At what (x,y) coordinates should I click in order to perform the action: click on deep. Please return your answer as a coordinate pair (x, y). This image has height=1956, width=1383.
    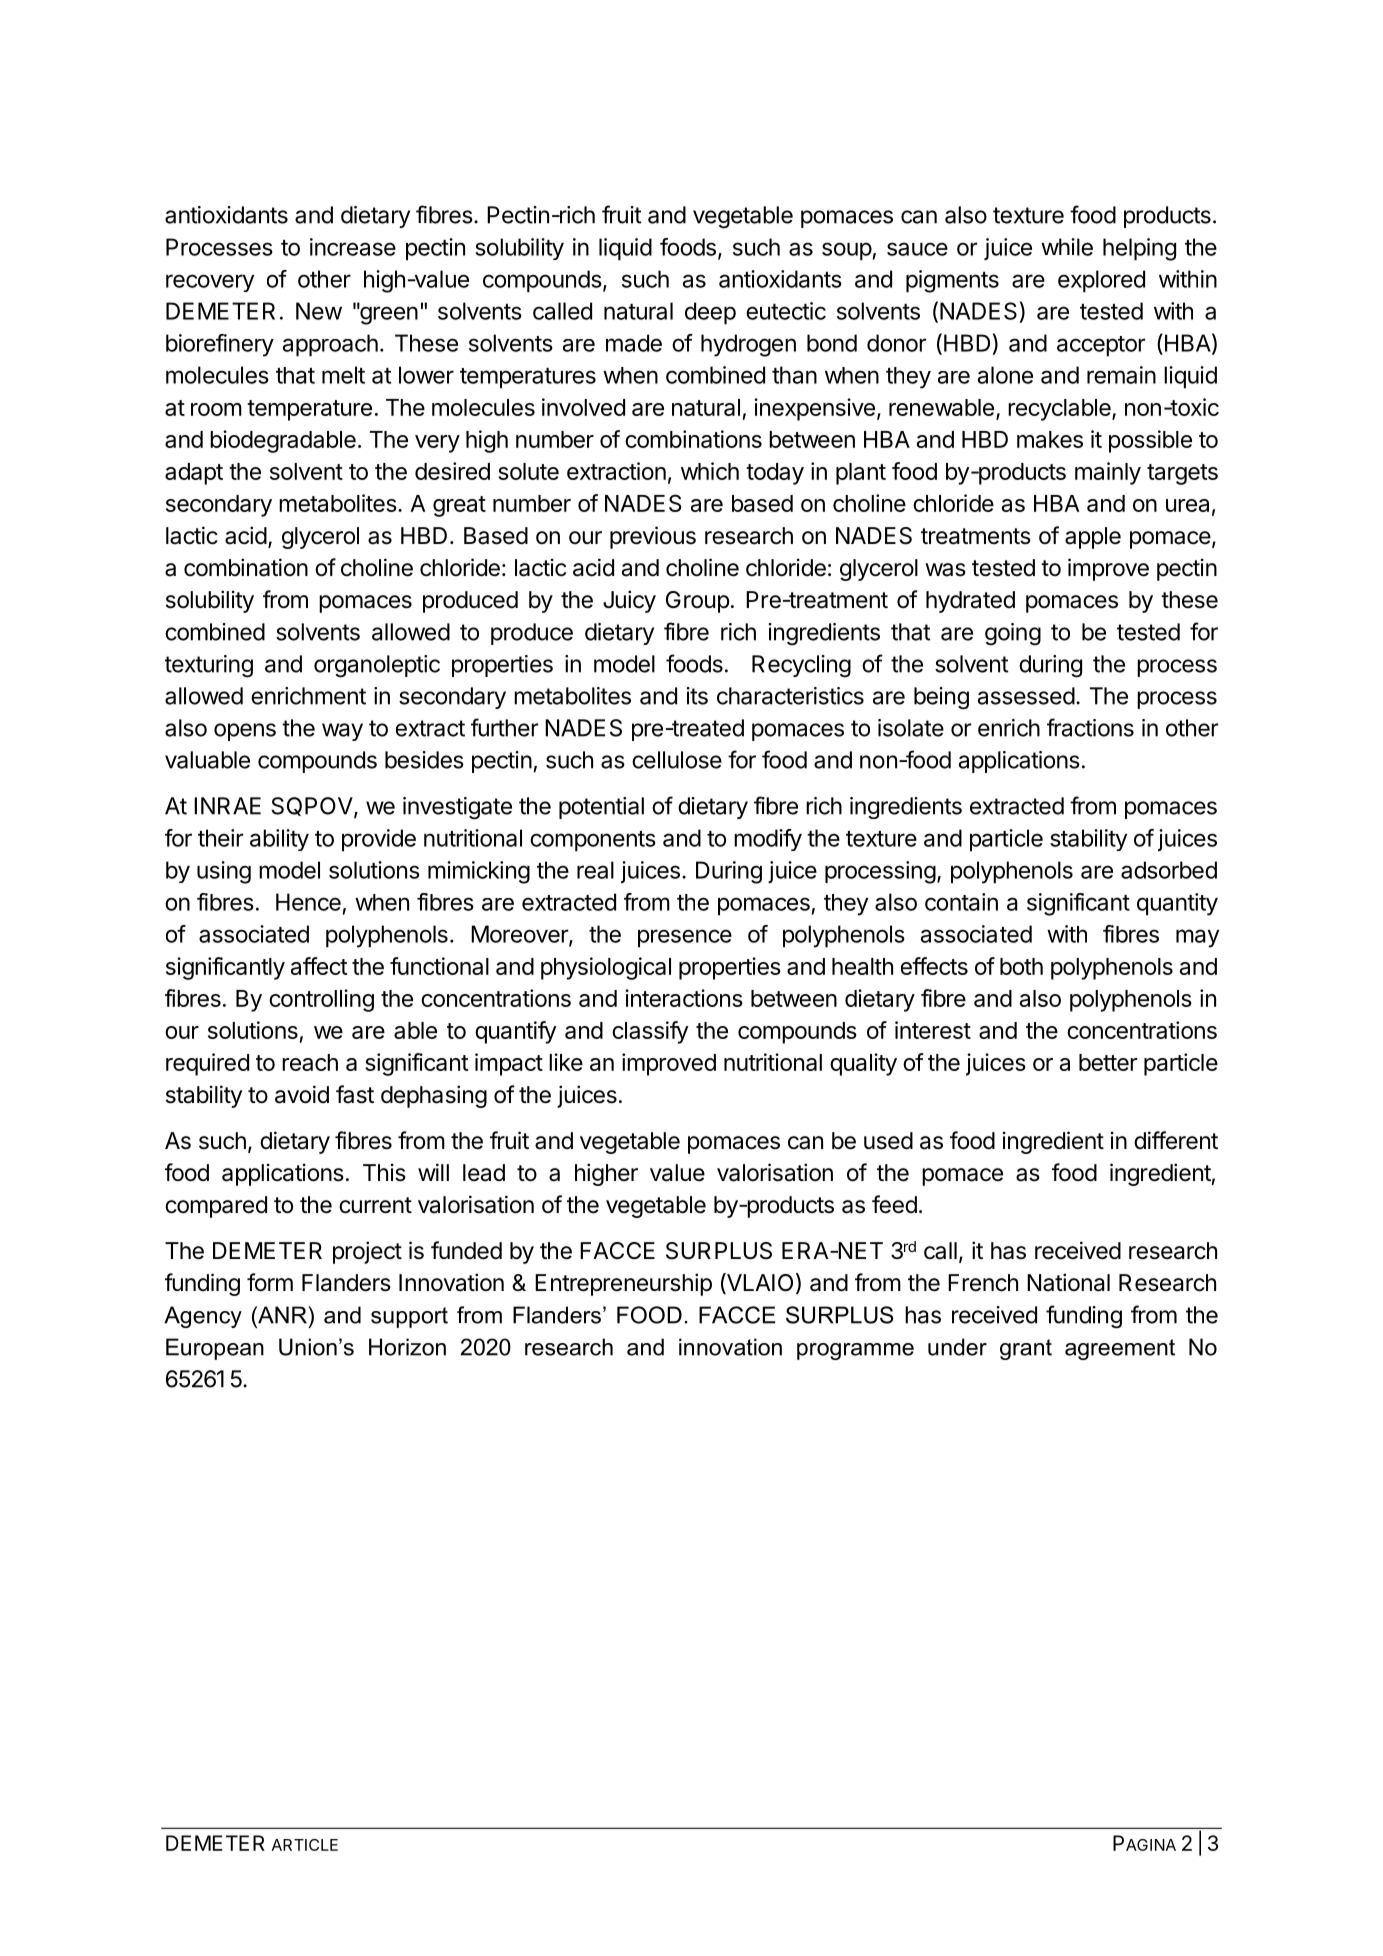
    Looking at the image, I should click on (710, 313).
